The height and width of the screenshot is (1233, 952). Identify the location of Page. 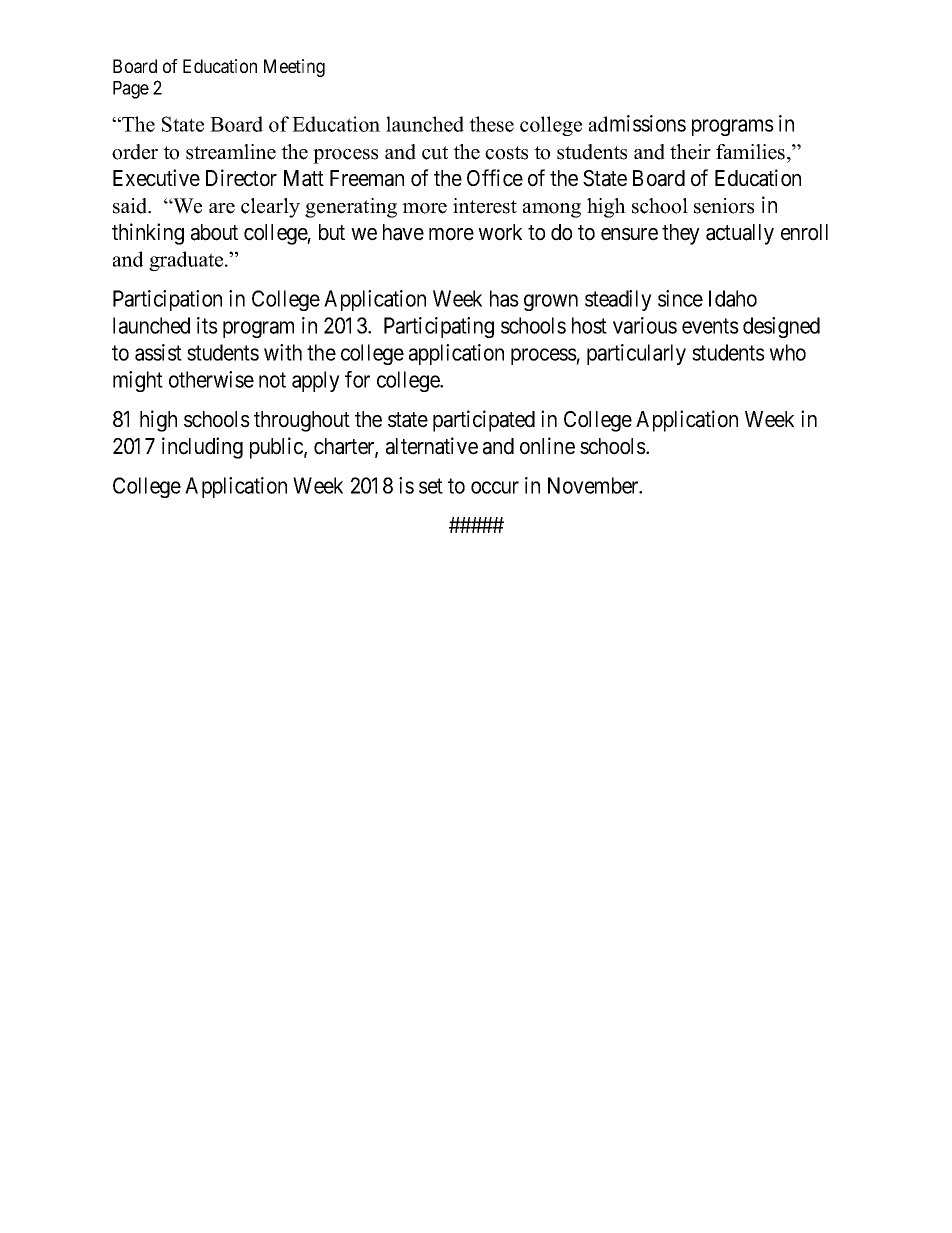
(131, 90).
